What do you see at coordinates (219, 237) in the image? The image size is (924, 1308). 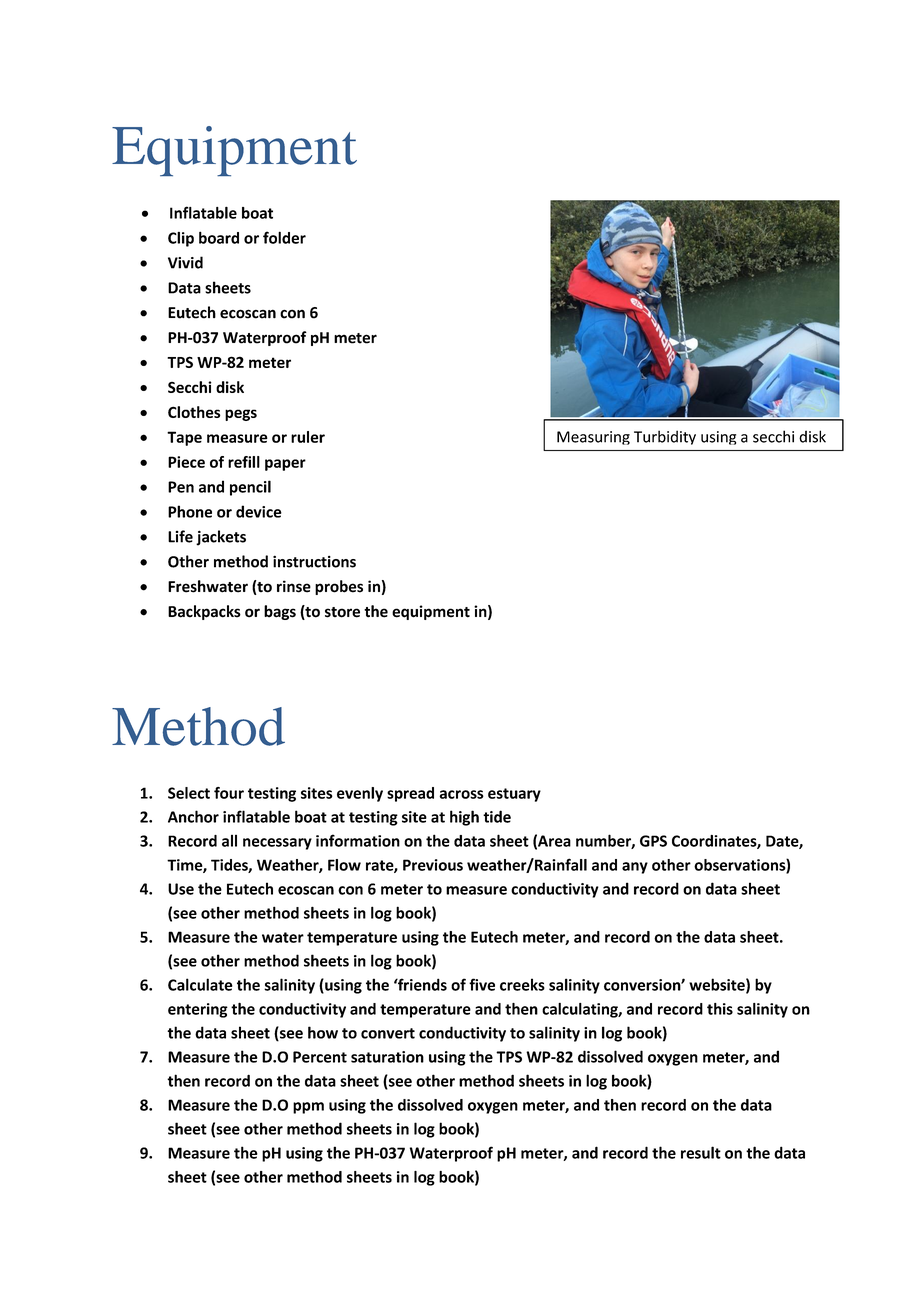 I see `board` at bounding box center [219, 237].
